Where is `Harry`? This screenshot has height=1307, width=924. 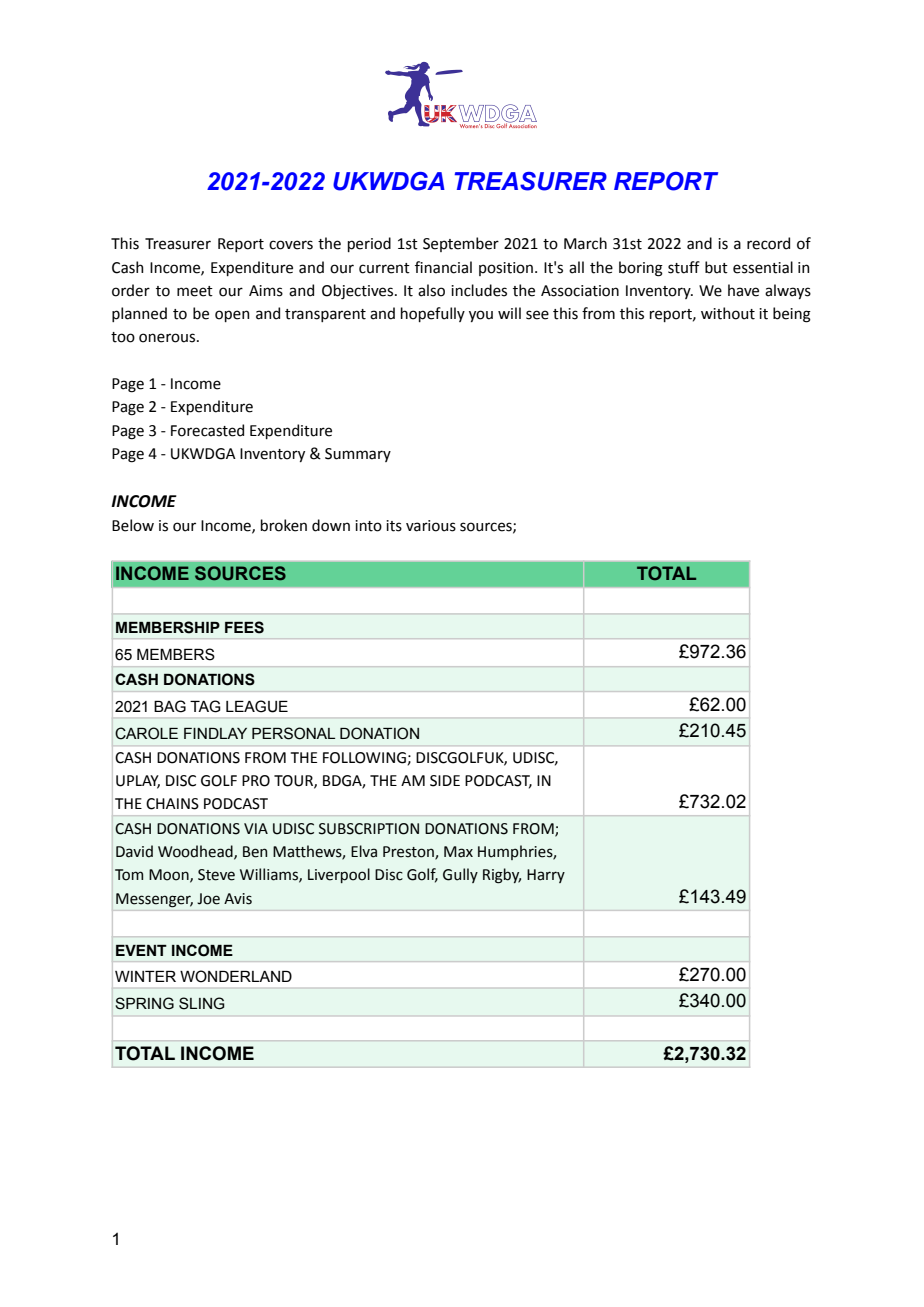
Harry is located at coordinates (546, 876).
